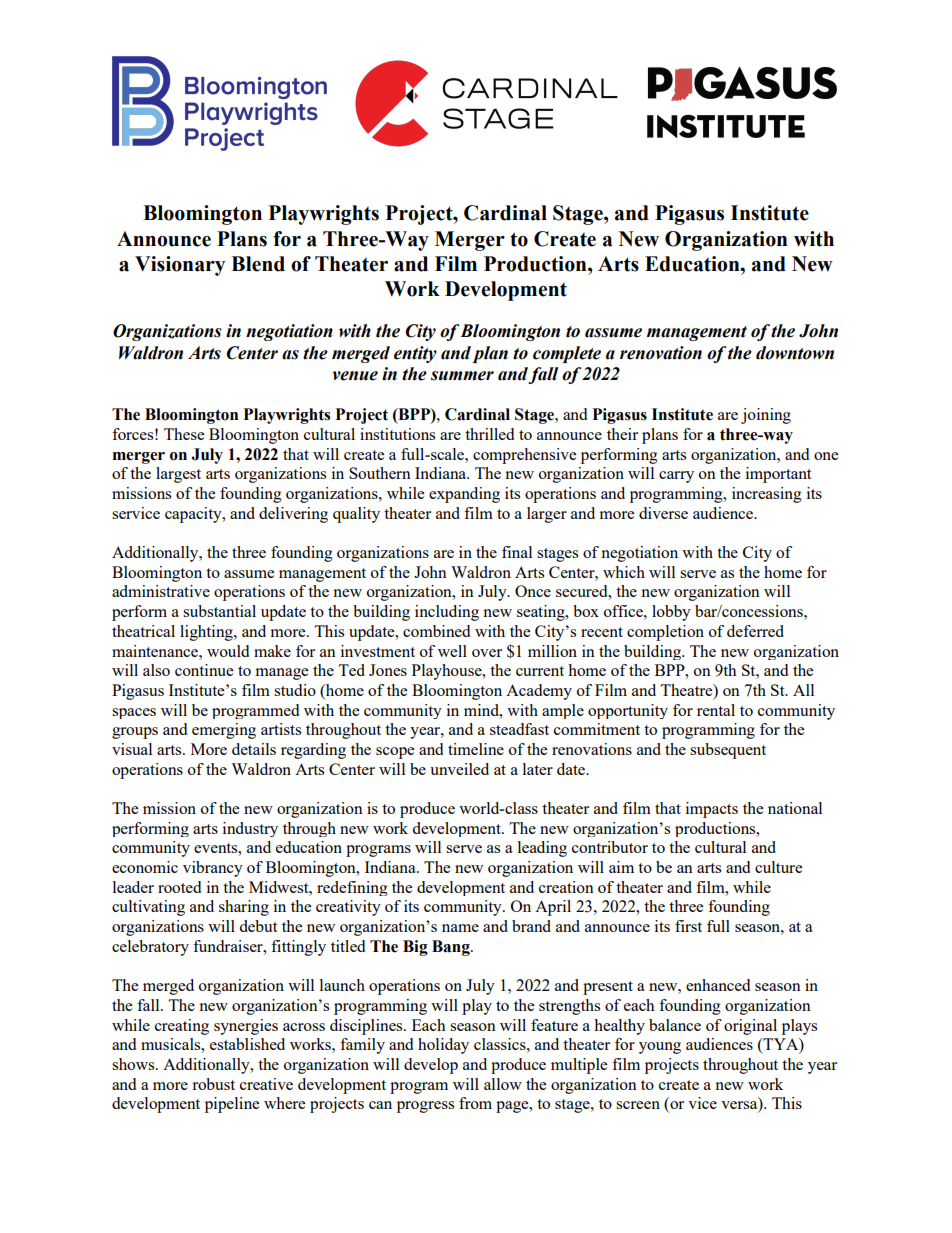 The height and width of the screenshot is (1233, 952). What do you see at coordinates (660, 1048) in the screenshot?
I see `young` at bounding box center [660, 1048].
